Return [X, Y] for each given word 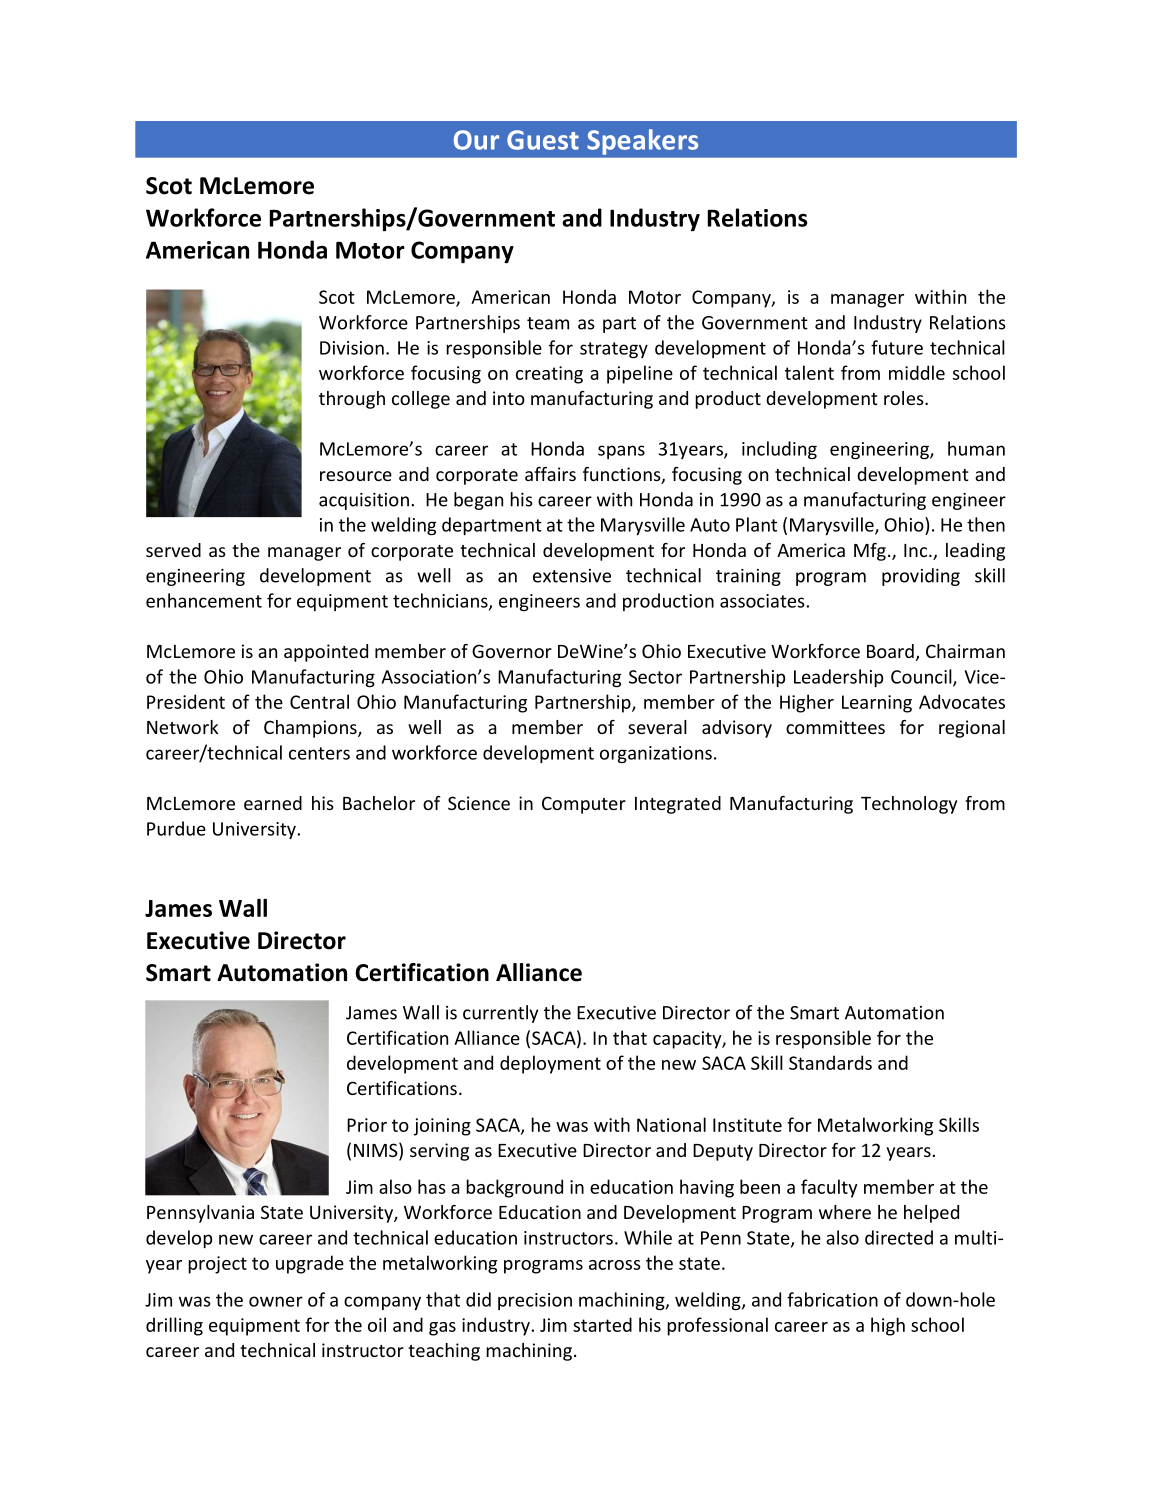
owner [276, 1301]
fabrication [832, 1299]
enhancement [204, 600]
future [897, 347]
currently [500, 1014]
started [602, 1324]
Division [352, 348]
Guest [543, 140]
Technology [909, 805]
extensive [572, 576]
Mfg [870, 552]
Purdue [176, 828]
